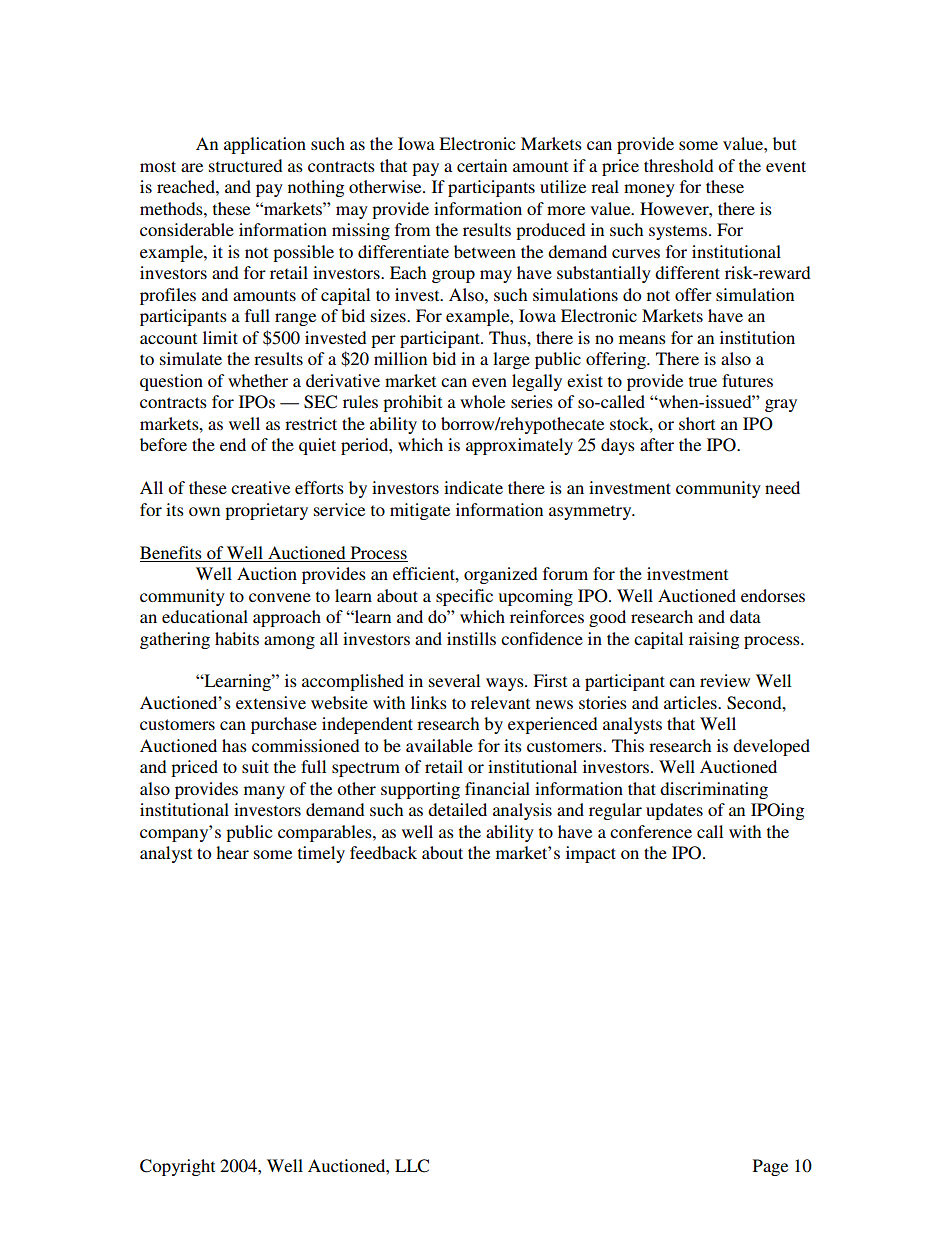 The image size is (952, 1233). Describe the element at coordinates (237, 638) in the document. I see `habits` at that location.
